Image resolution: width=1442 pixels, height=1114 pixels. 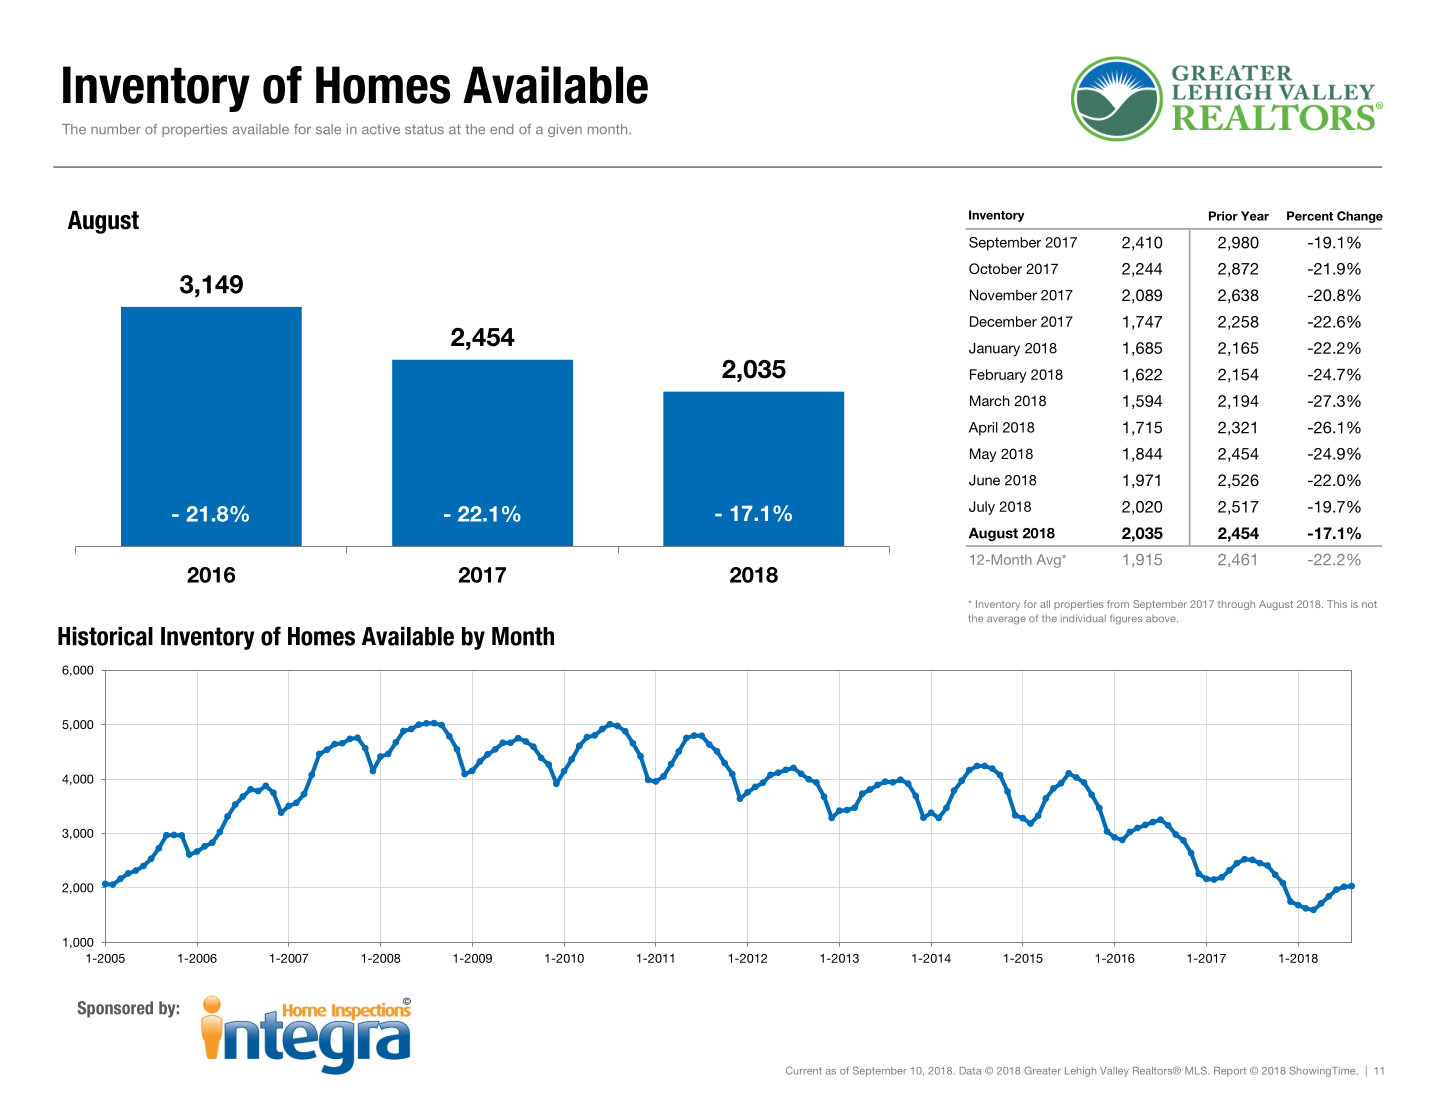 What do you see at coordinates (328, 129) in the image?
I see `sale` at bounding box center [328, 129].
